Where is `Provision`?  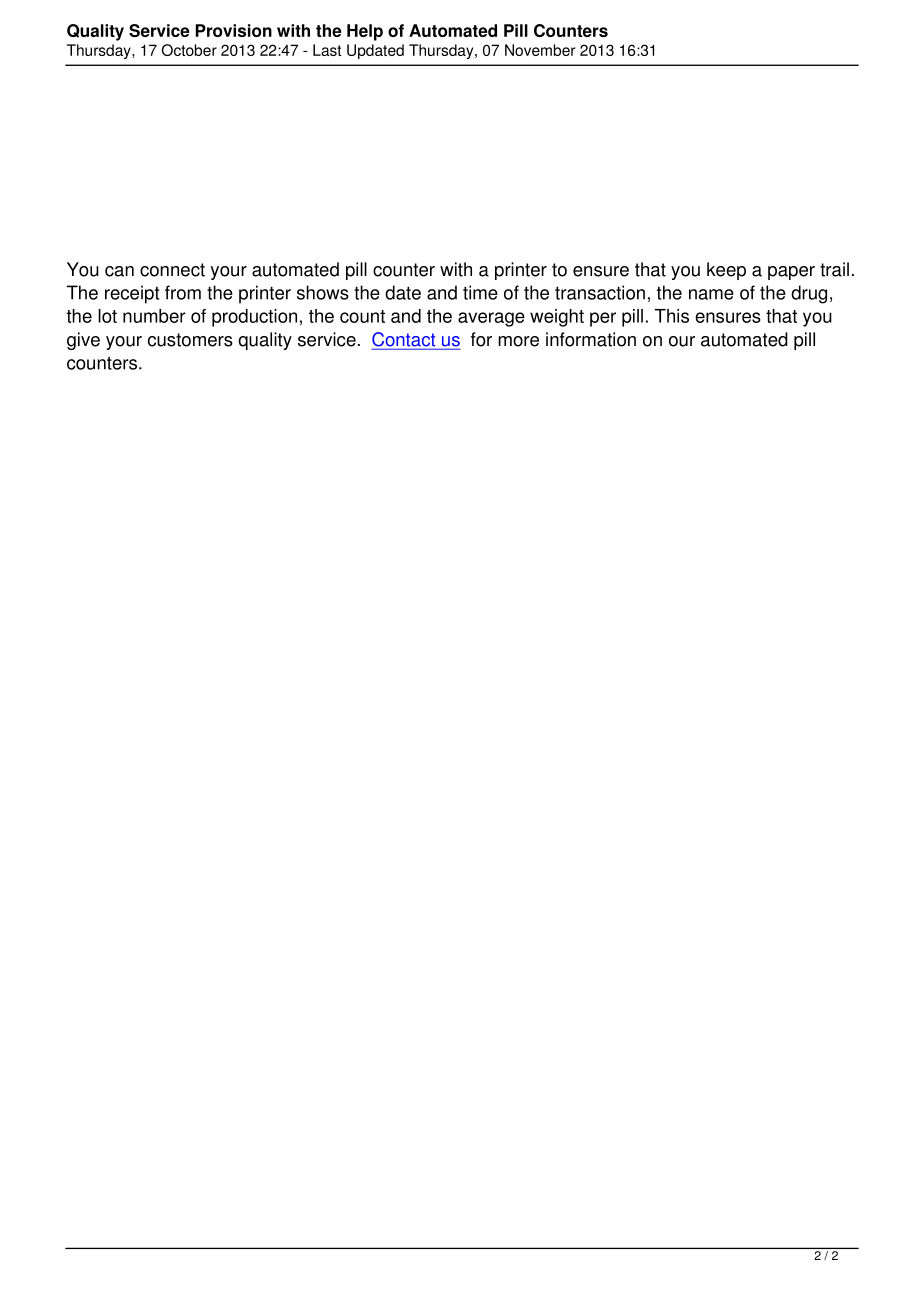 Provision is located at coordinates (233, 30).
